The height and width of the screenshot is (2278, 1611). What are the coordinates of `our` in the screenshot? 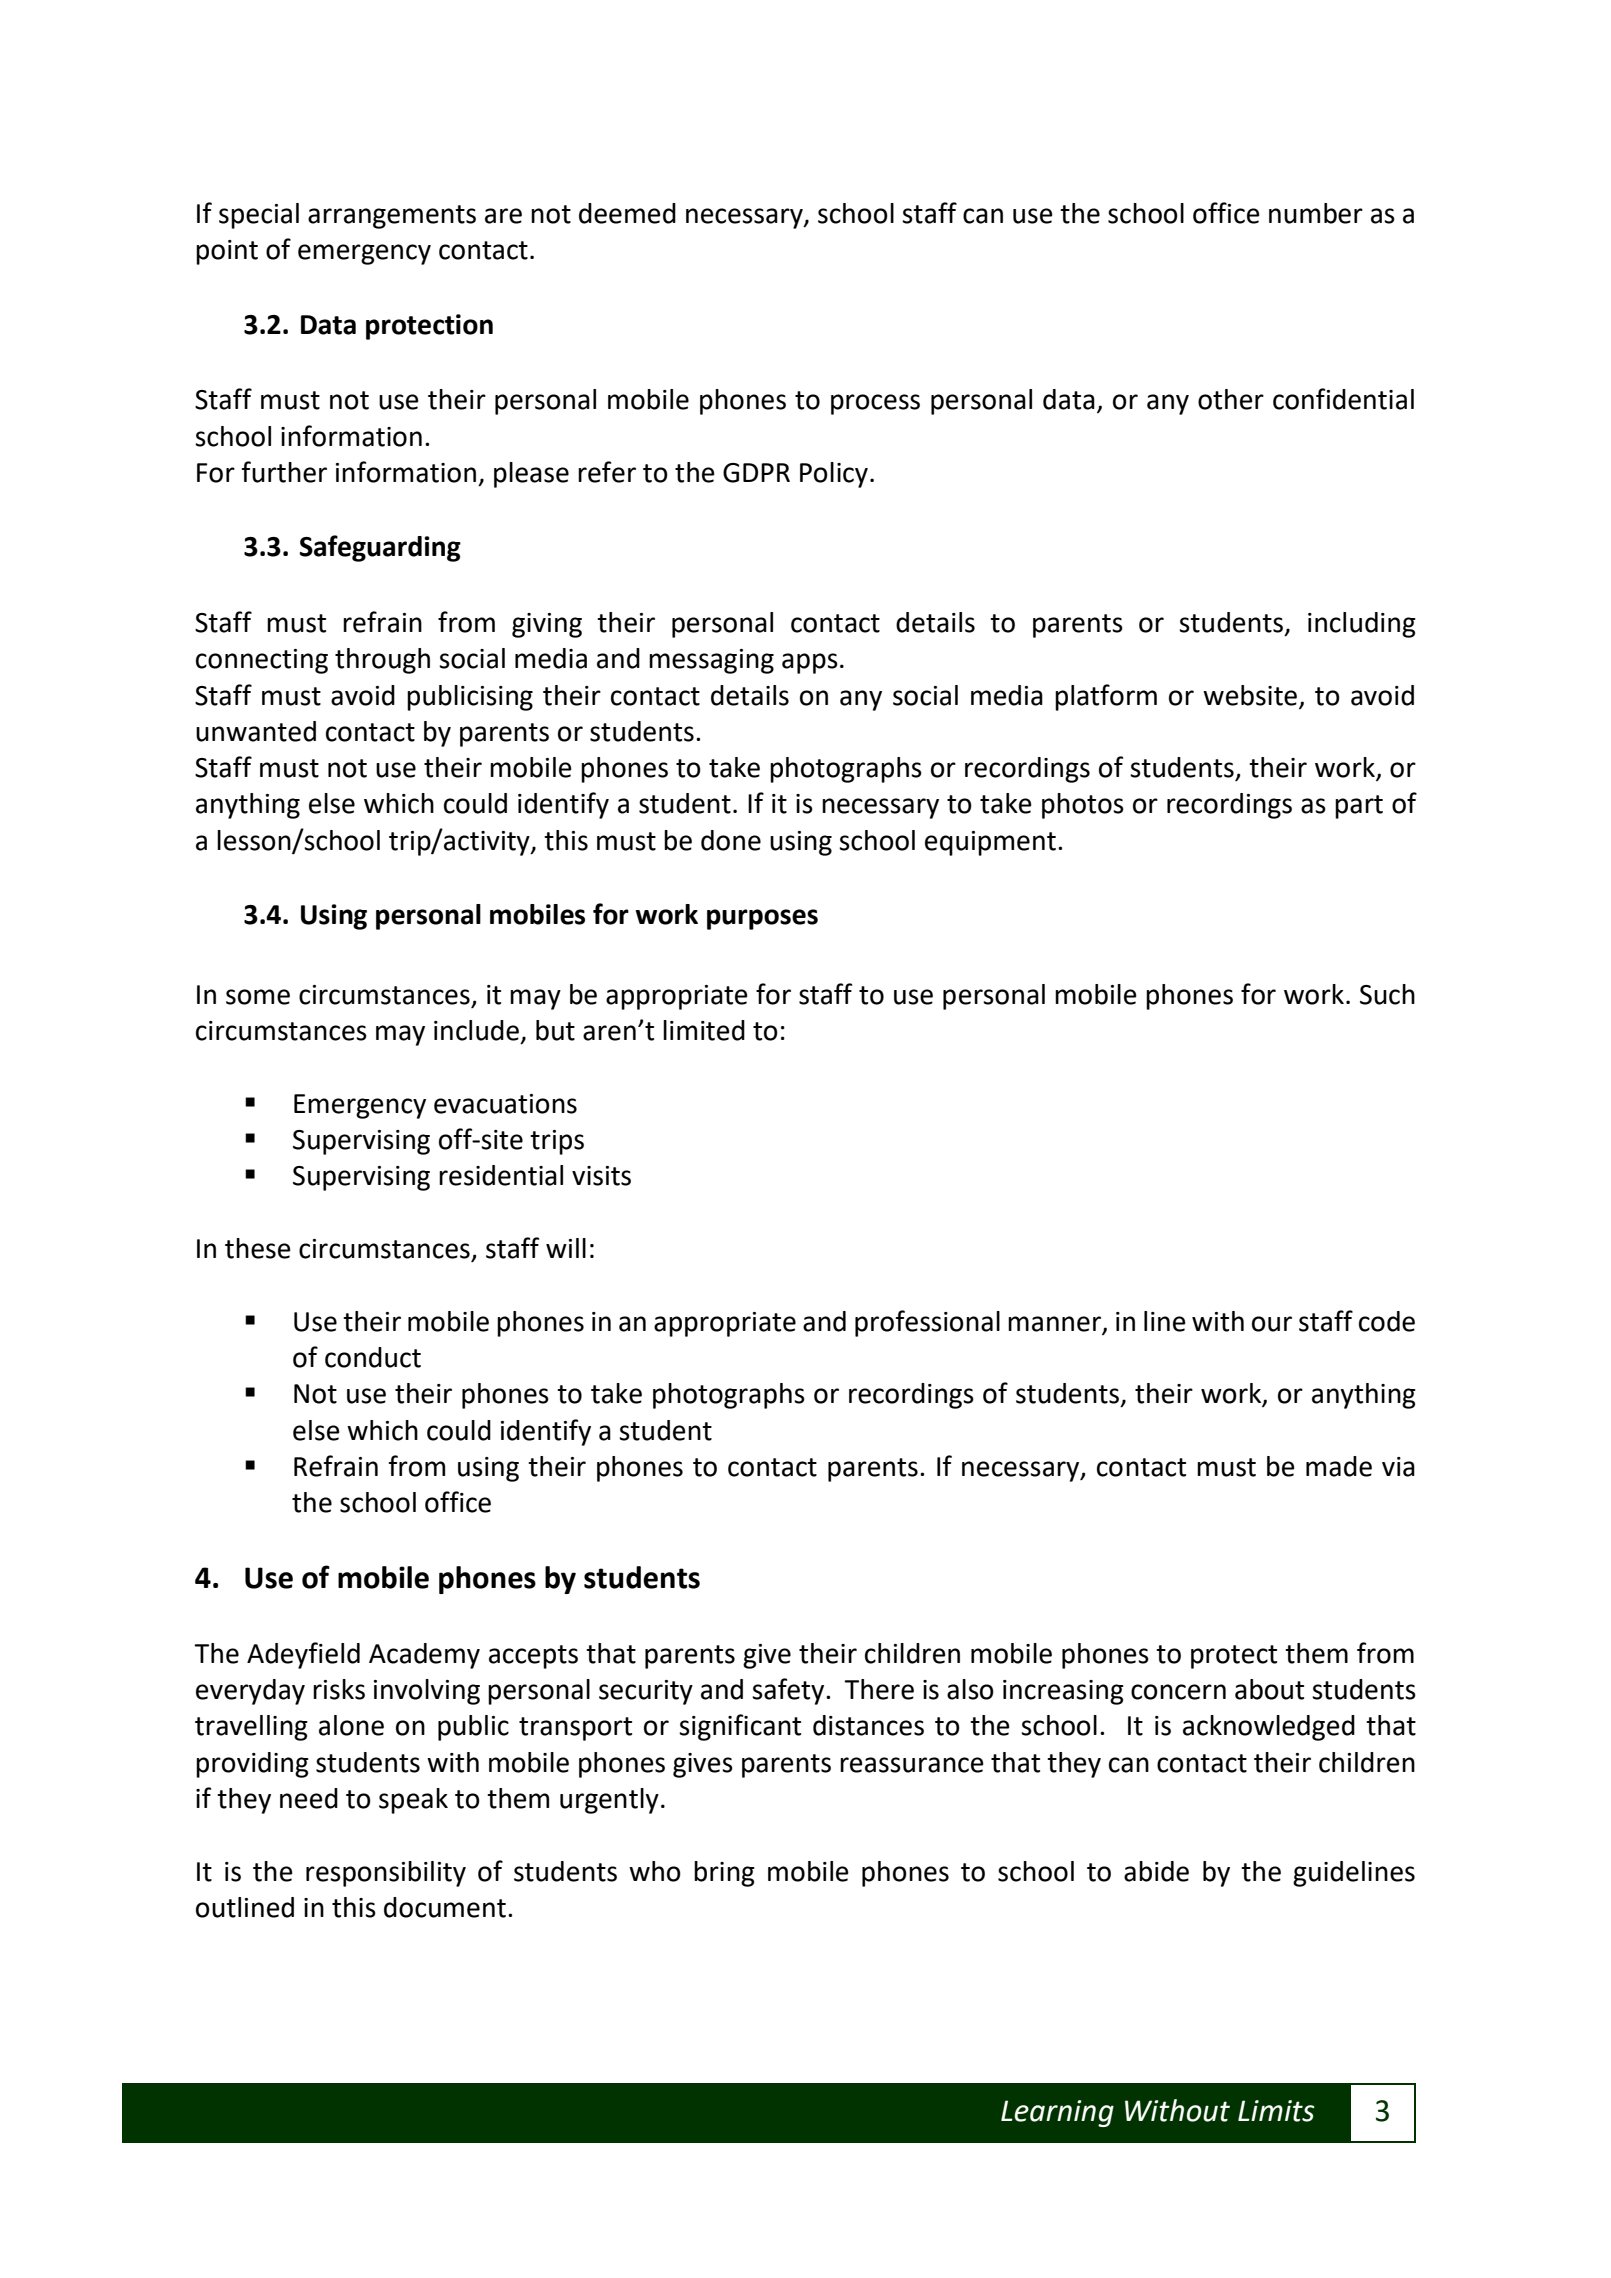 It's located at (1272, 1324).
